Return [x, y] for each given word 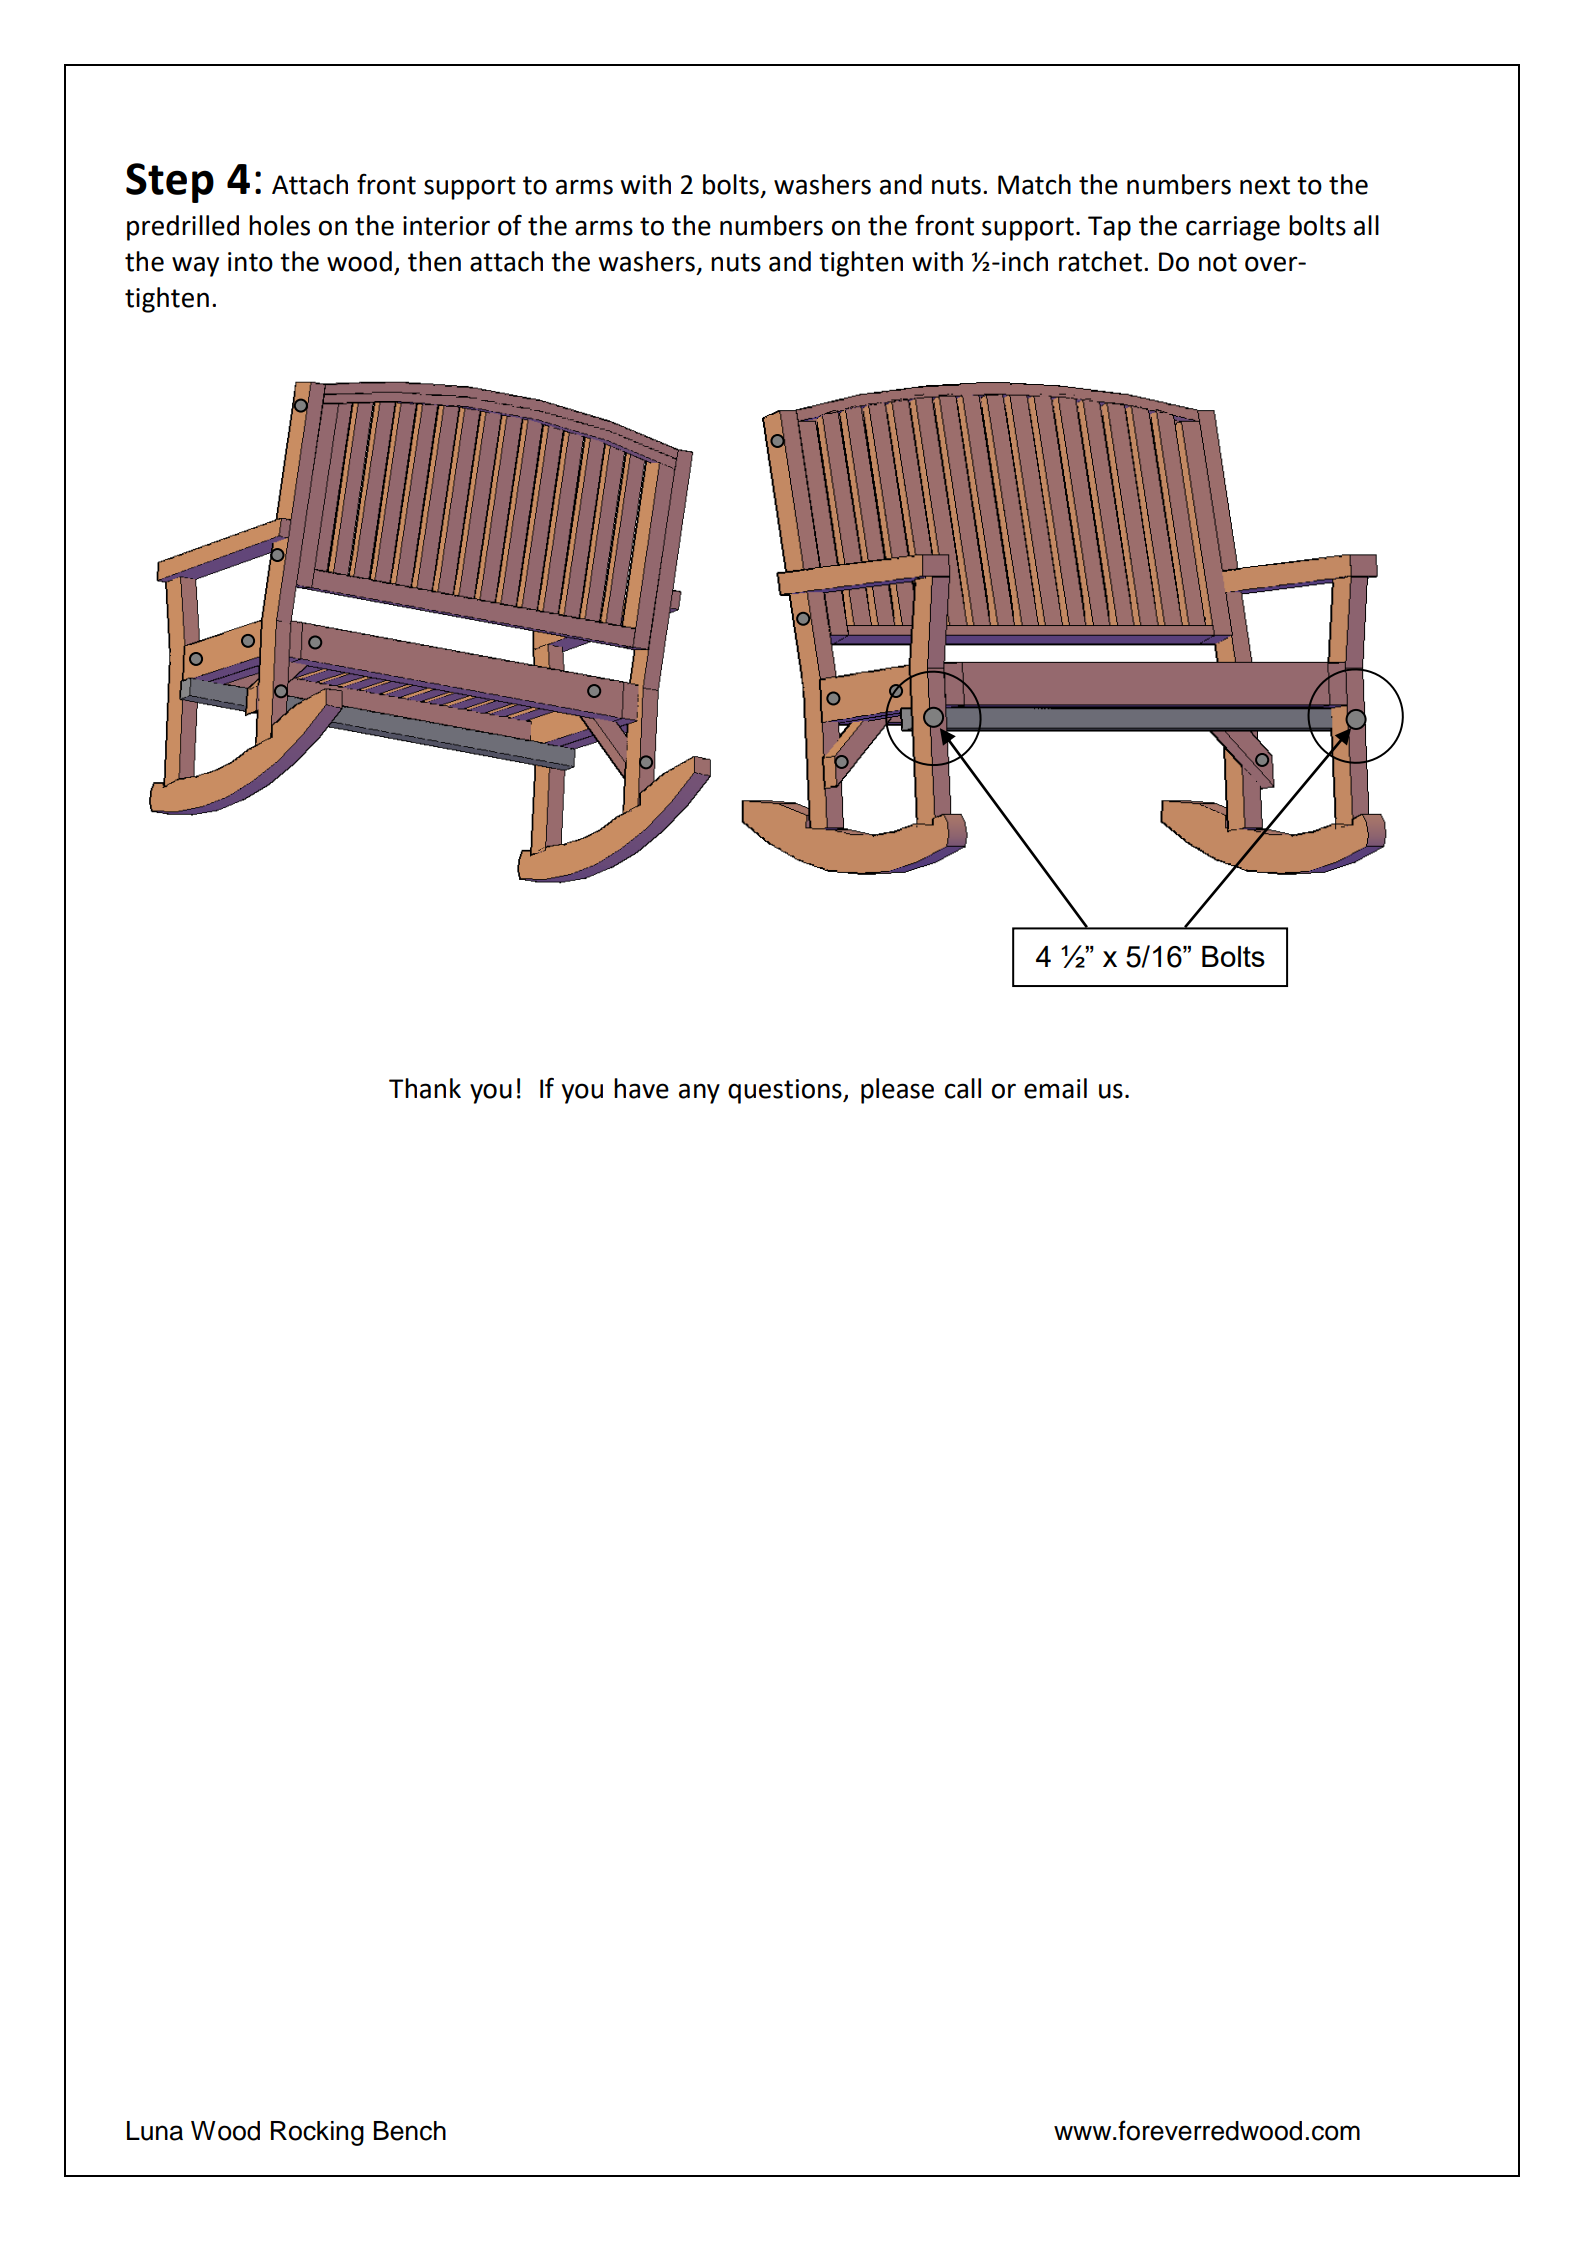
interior [446, 226]
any [699, 1093]
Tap [1109, 228]
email [1055, 1088]
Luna [155, 2131]
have [641, 1088]
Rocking [317, 2133]
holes [279, 225]
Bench [410, 2131]
